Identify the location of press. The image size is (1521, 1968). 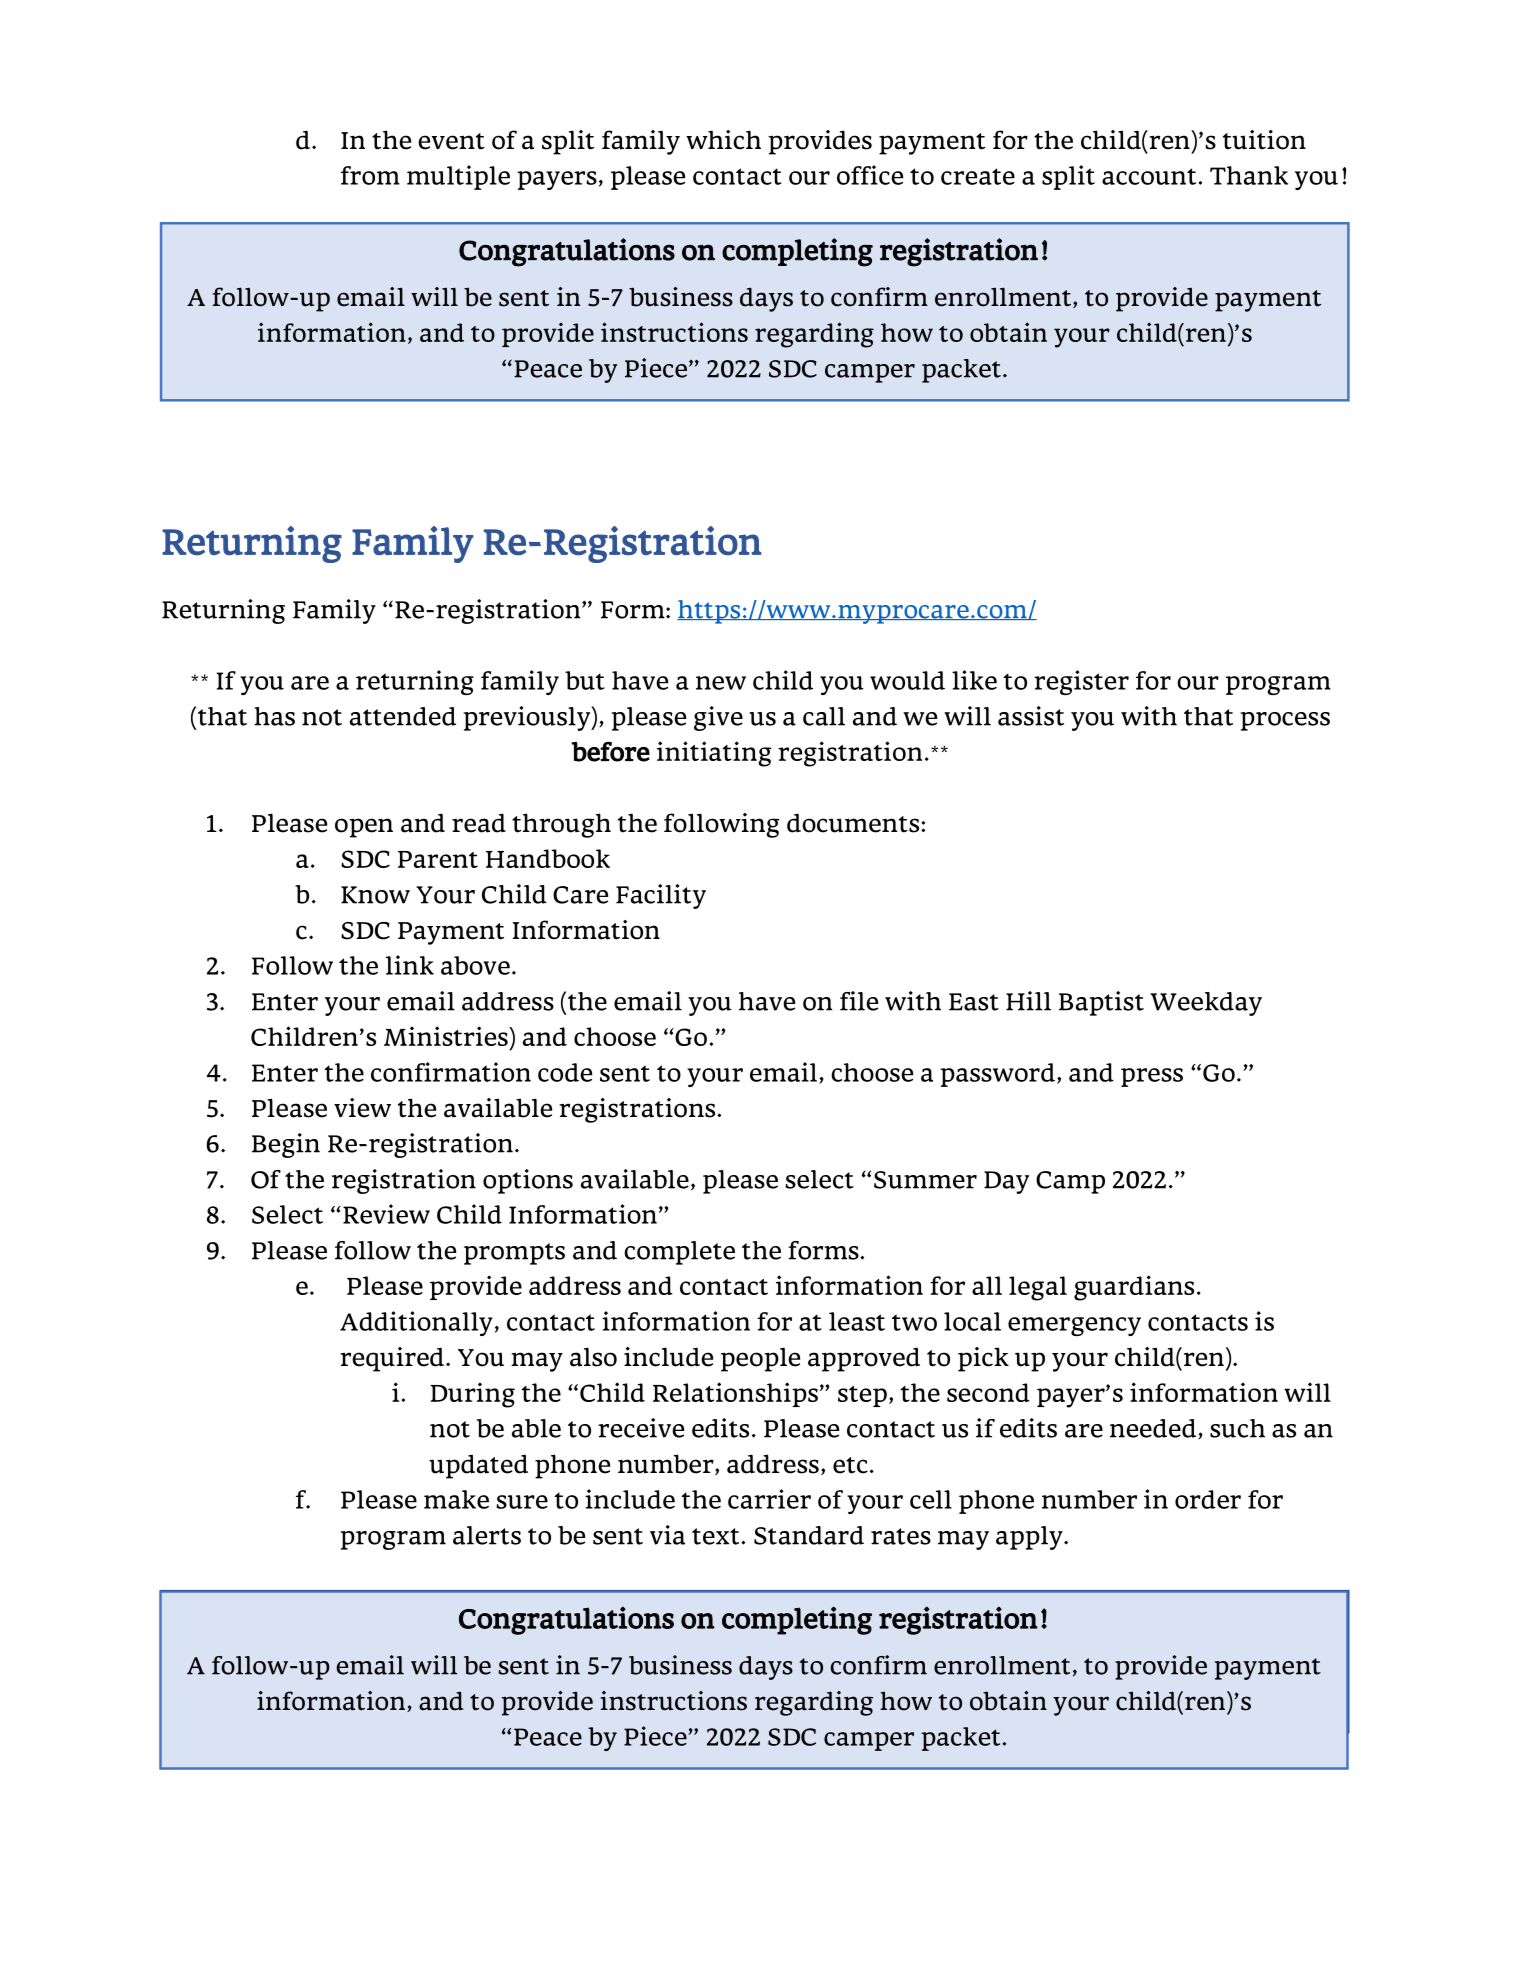
(1152, 1077).
